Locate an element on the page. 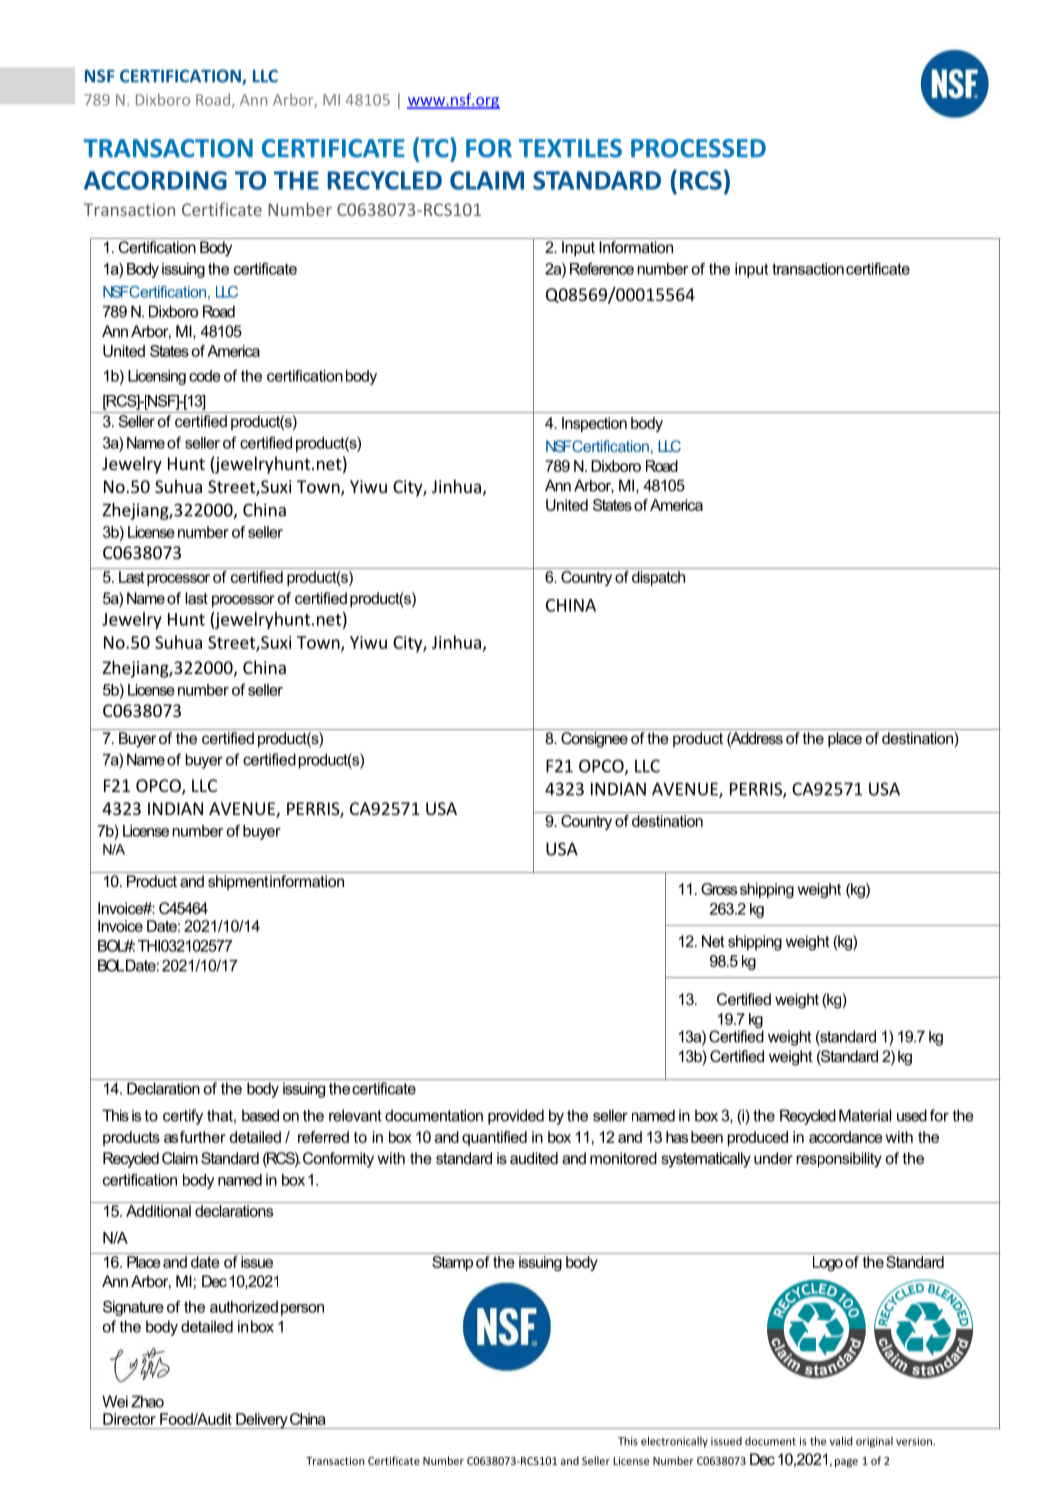  code is located at coordinates (205, 376).
